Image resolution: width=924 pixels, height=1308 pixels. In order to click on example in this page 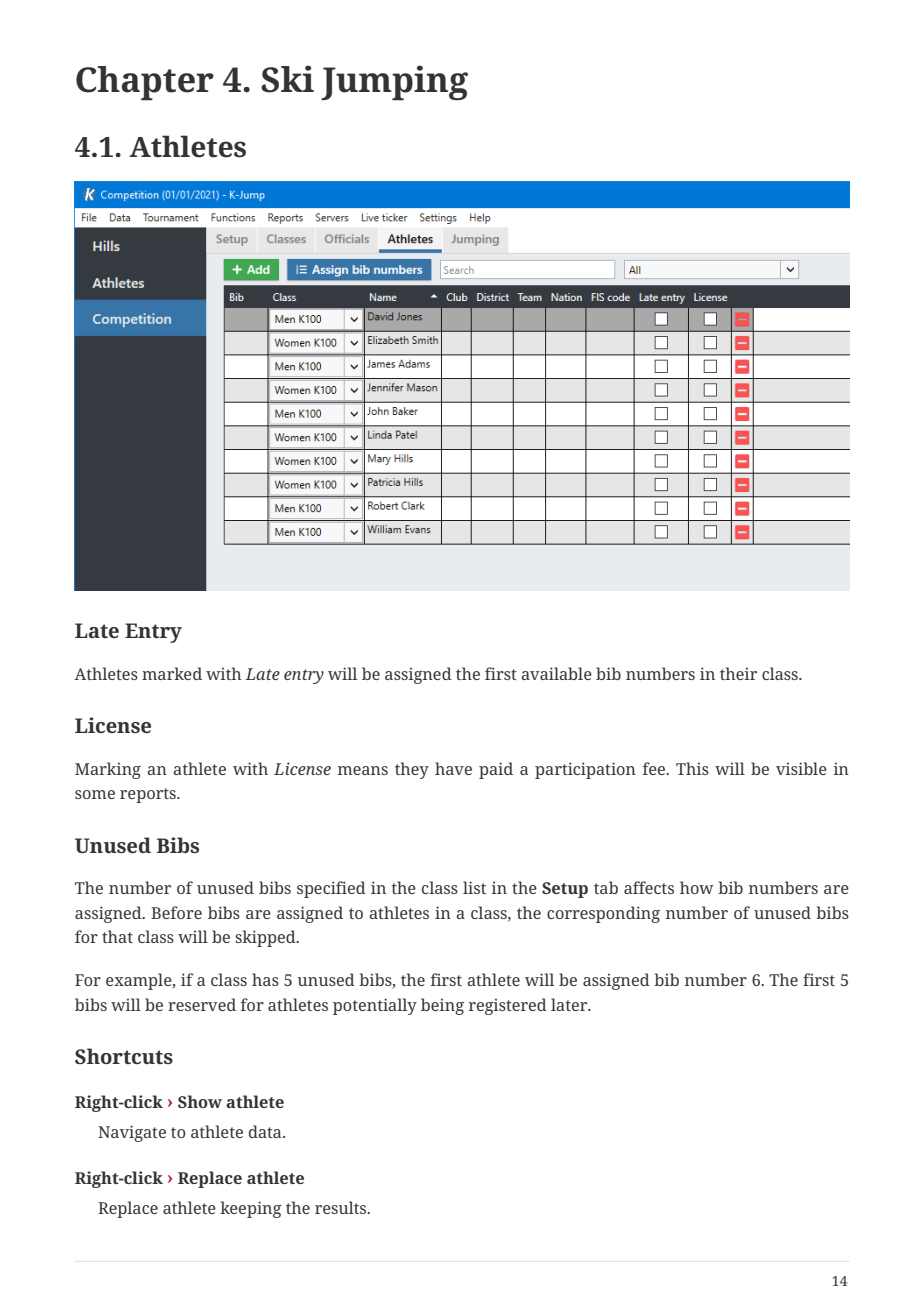, I will do `click(140, 981)`.
